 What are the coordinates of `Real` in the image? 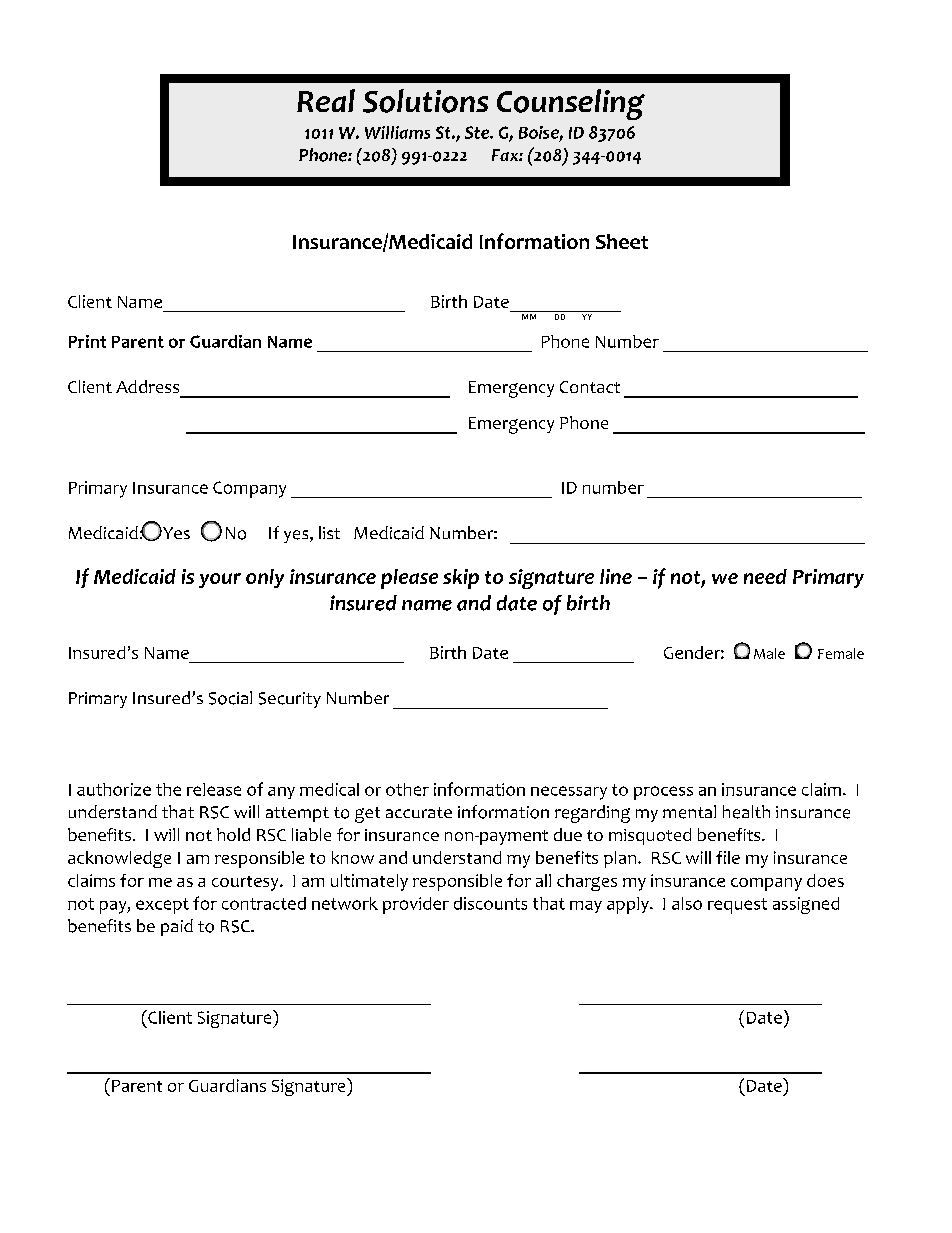 It's located at (326, 100).
